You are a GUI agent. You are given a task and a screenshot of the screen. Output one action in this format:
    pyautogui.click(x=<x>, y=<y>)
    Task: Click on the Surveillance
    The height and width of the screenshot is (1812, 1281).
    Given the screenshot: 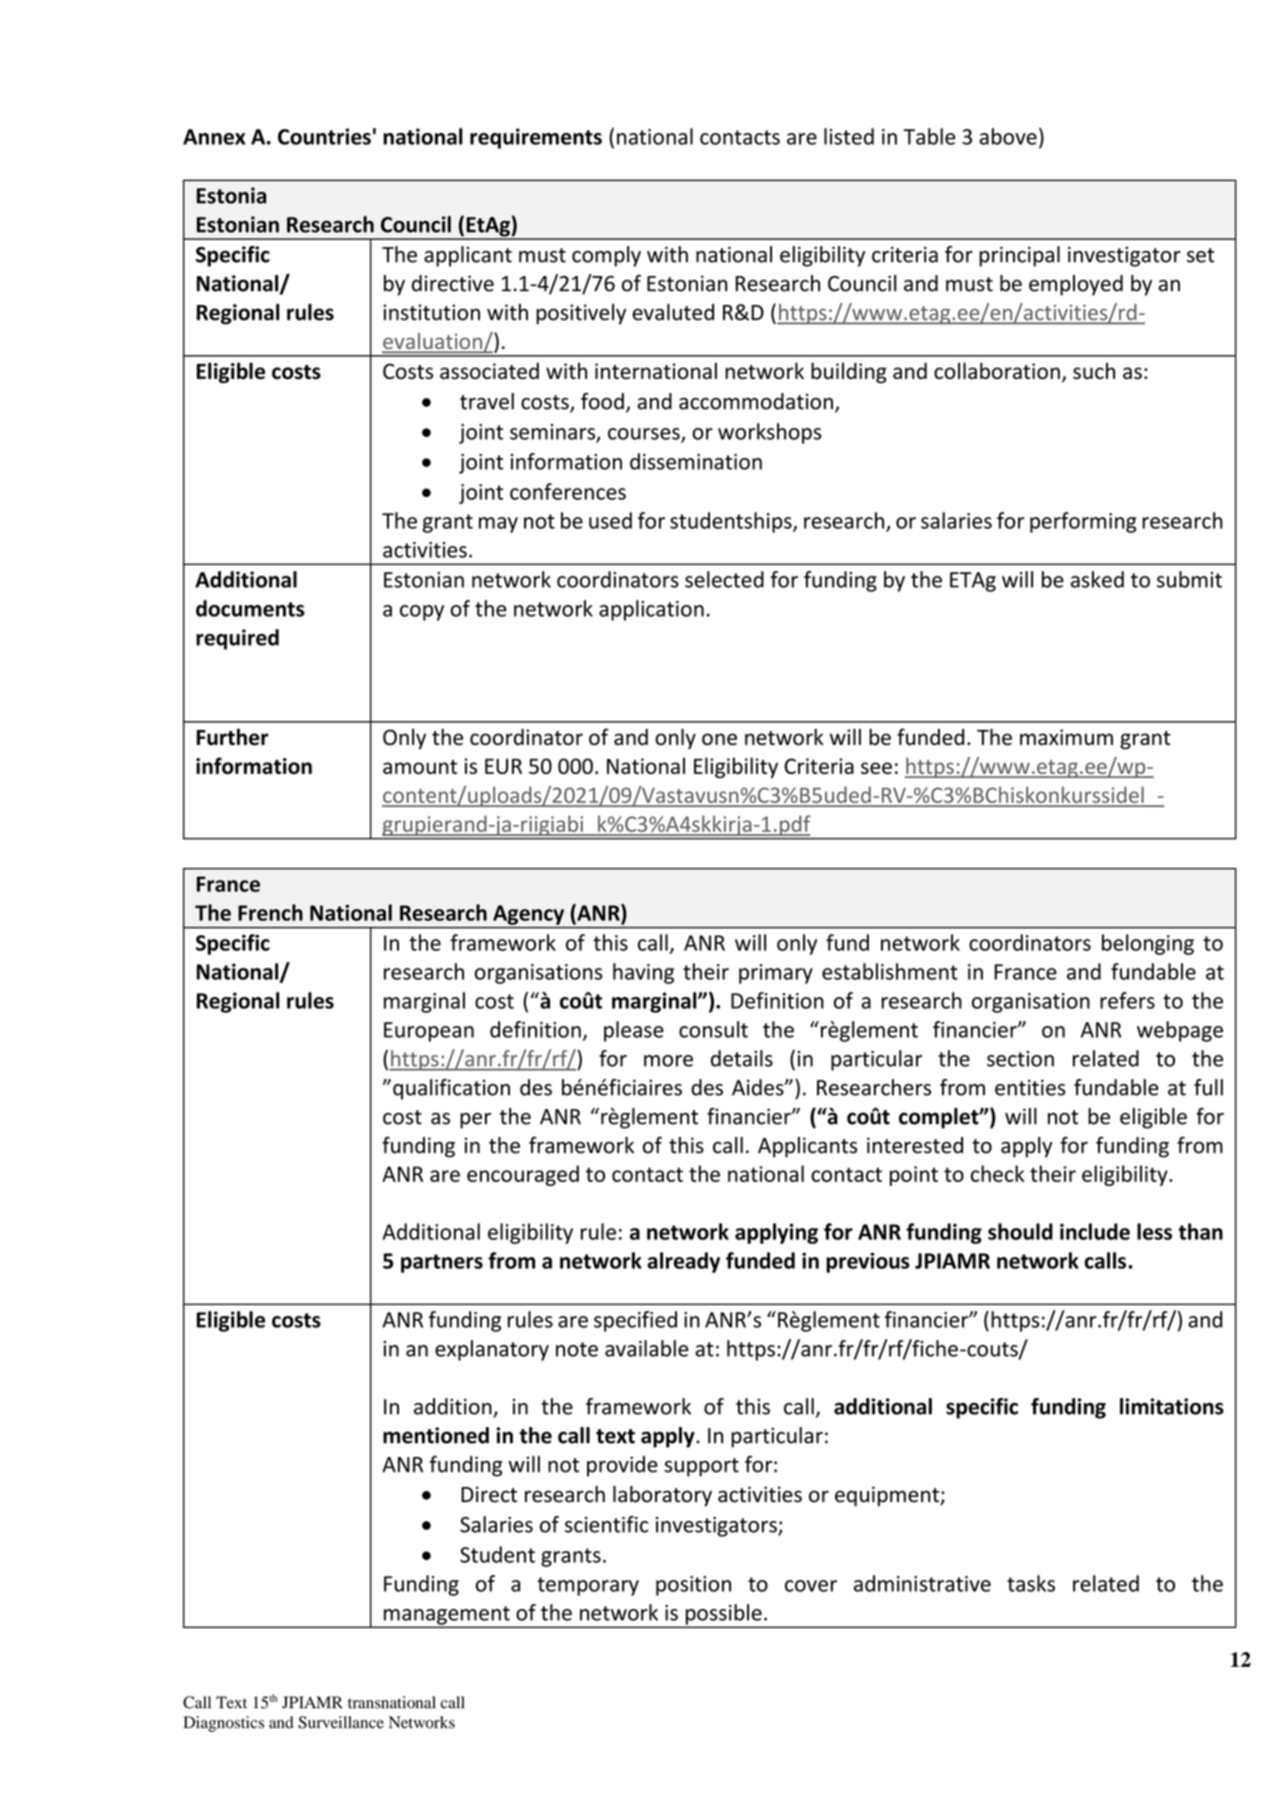 What is the action you would take?
    pyautogui.click(x=341, y=1722)
